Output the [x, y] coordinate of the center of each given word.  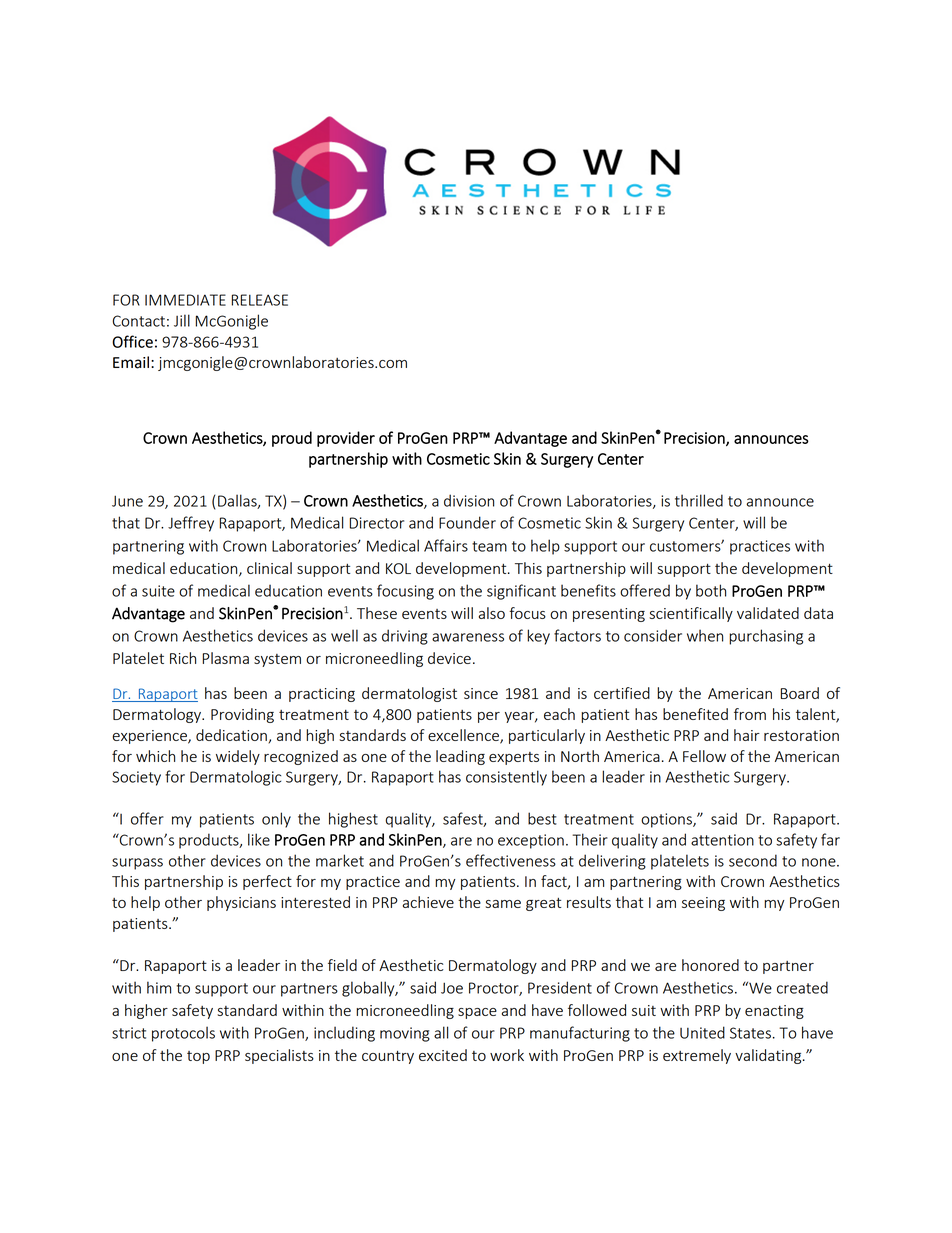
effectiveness [511, 860]
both [711, 590]
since [481, 693]
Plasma [226, 658]
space [477, 1013]
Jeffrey [191, 524]
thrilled [699, 500]
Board [800, 693]
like [259, 839]
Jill [182, 320]
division [469, 500]
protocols [183, 1034]
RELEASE [259, 300]
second [753, 860]
